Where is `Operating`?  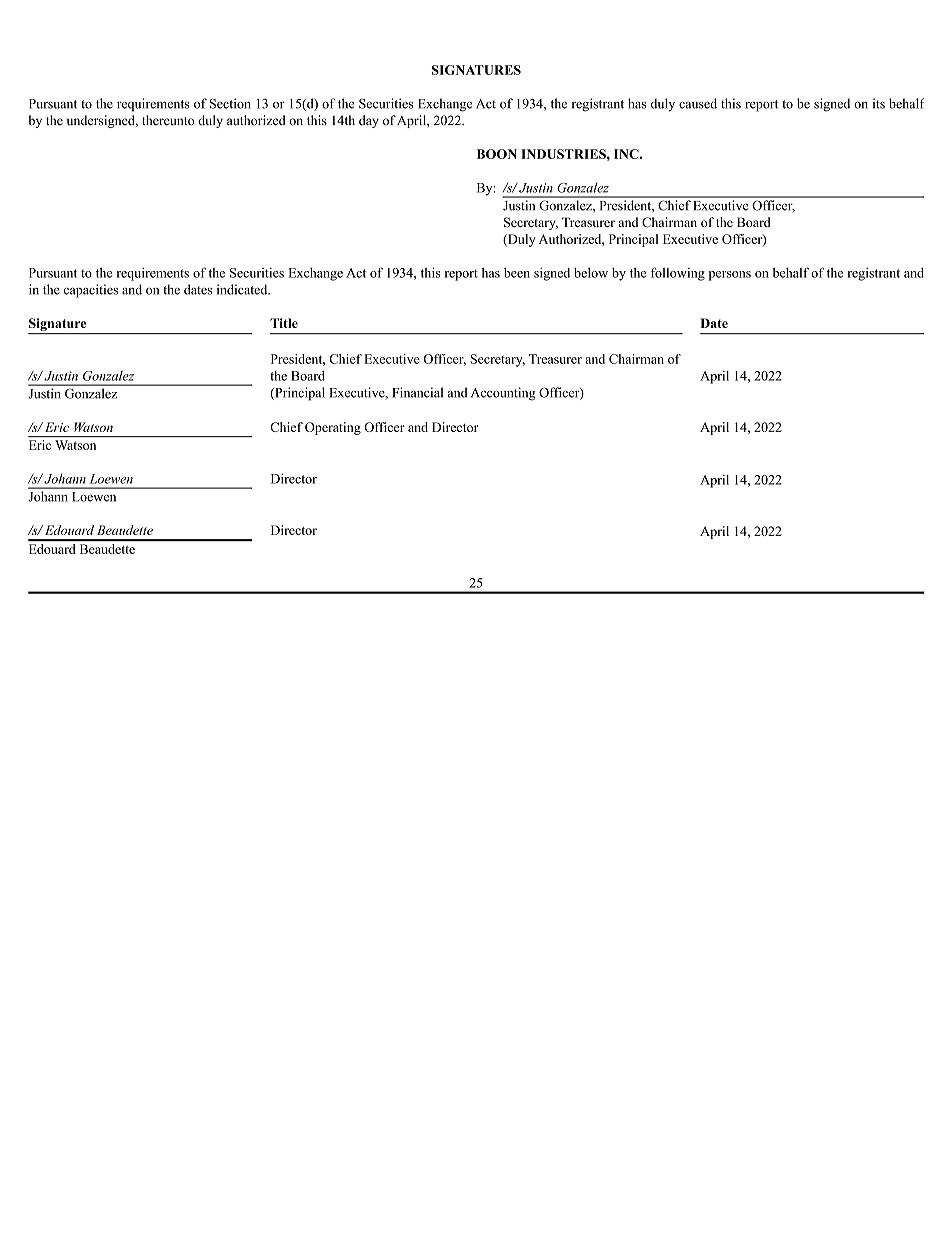
Operating is located at coordinates (333, 428).
